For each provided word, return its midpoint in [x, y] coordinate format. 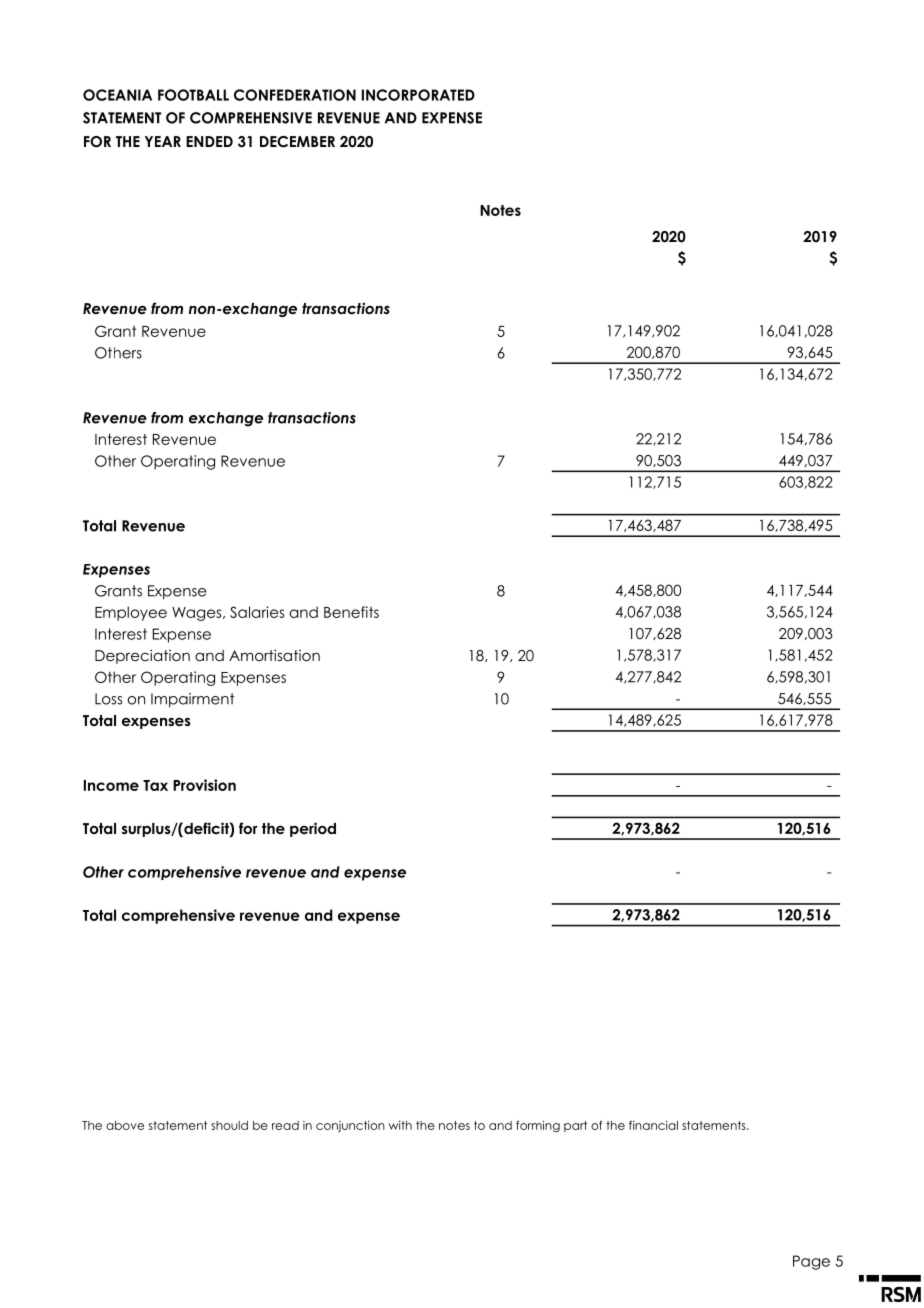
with [400, 1125]
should [229, 1125]
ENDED [209, 141]
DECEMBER [297, 142]
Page [811, 1262]
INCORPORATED [418, 95]
